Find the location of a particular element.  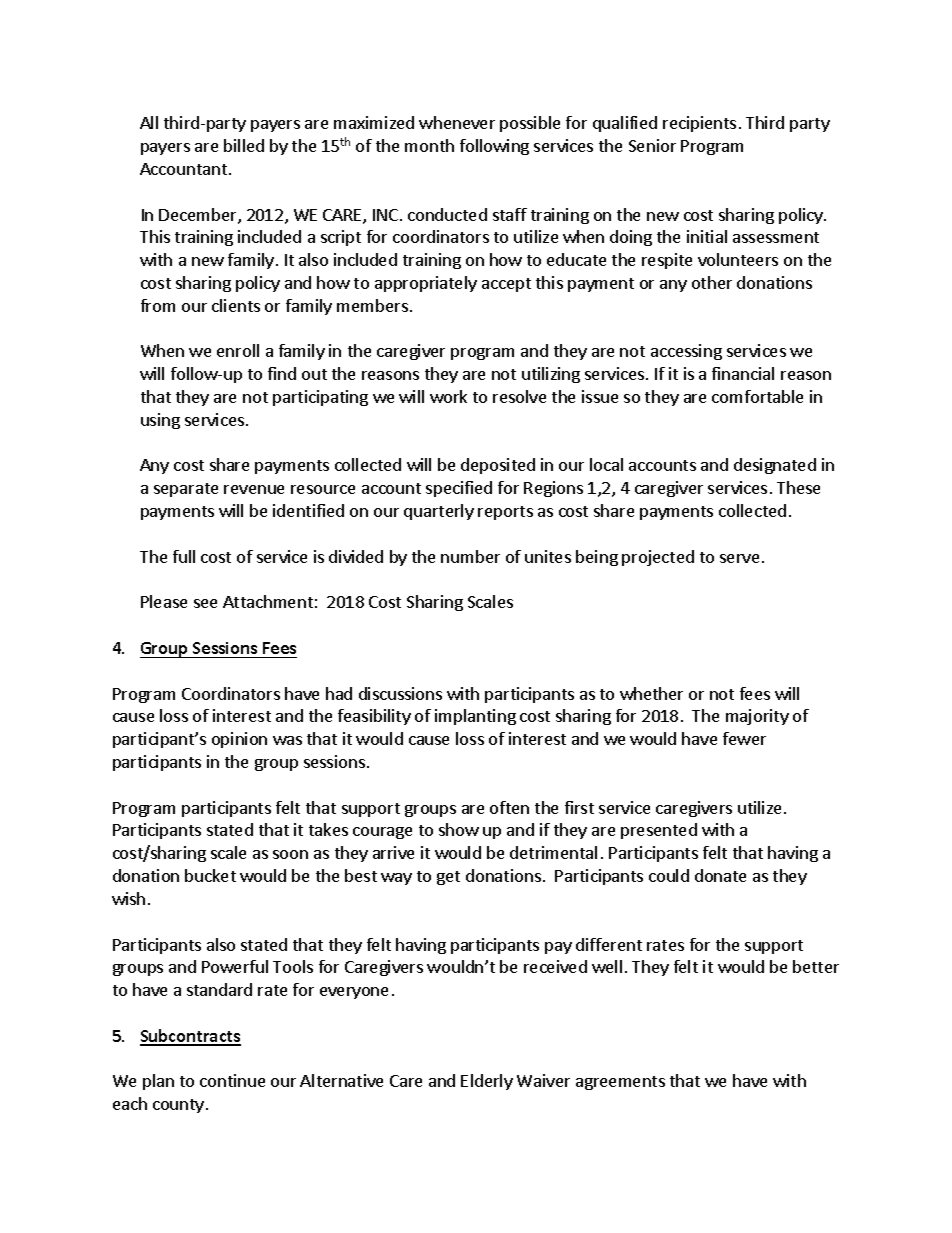

revenue is located at coordinates (254, 489).
